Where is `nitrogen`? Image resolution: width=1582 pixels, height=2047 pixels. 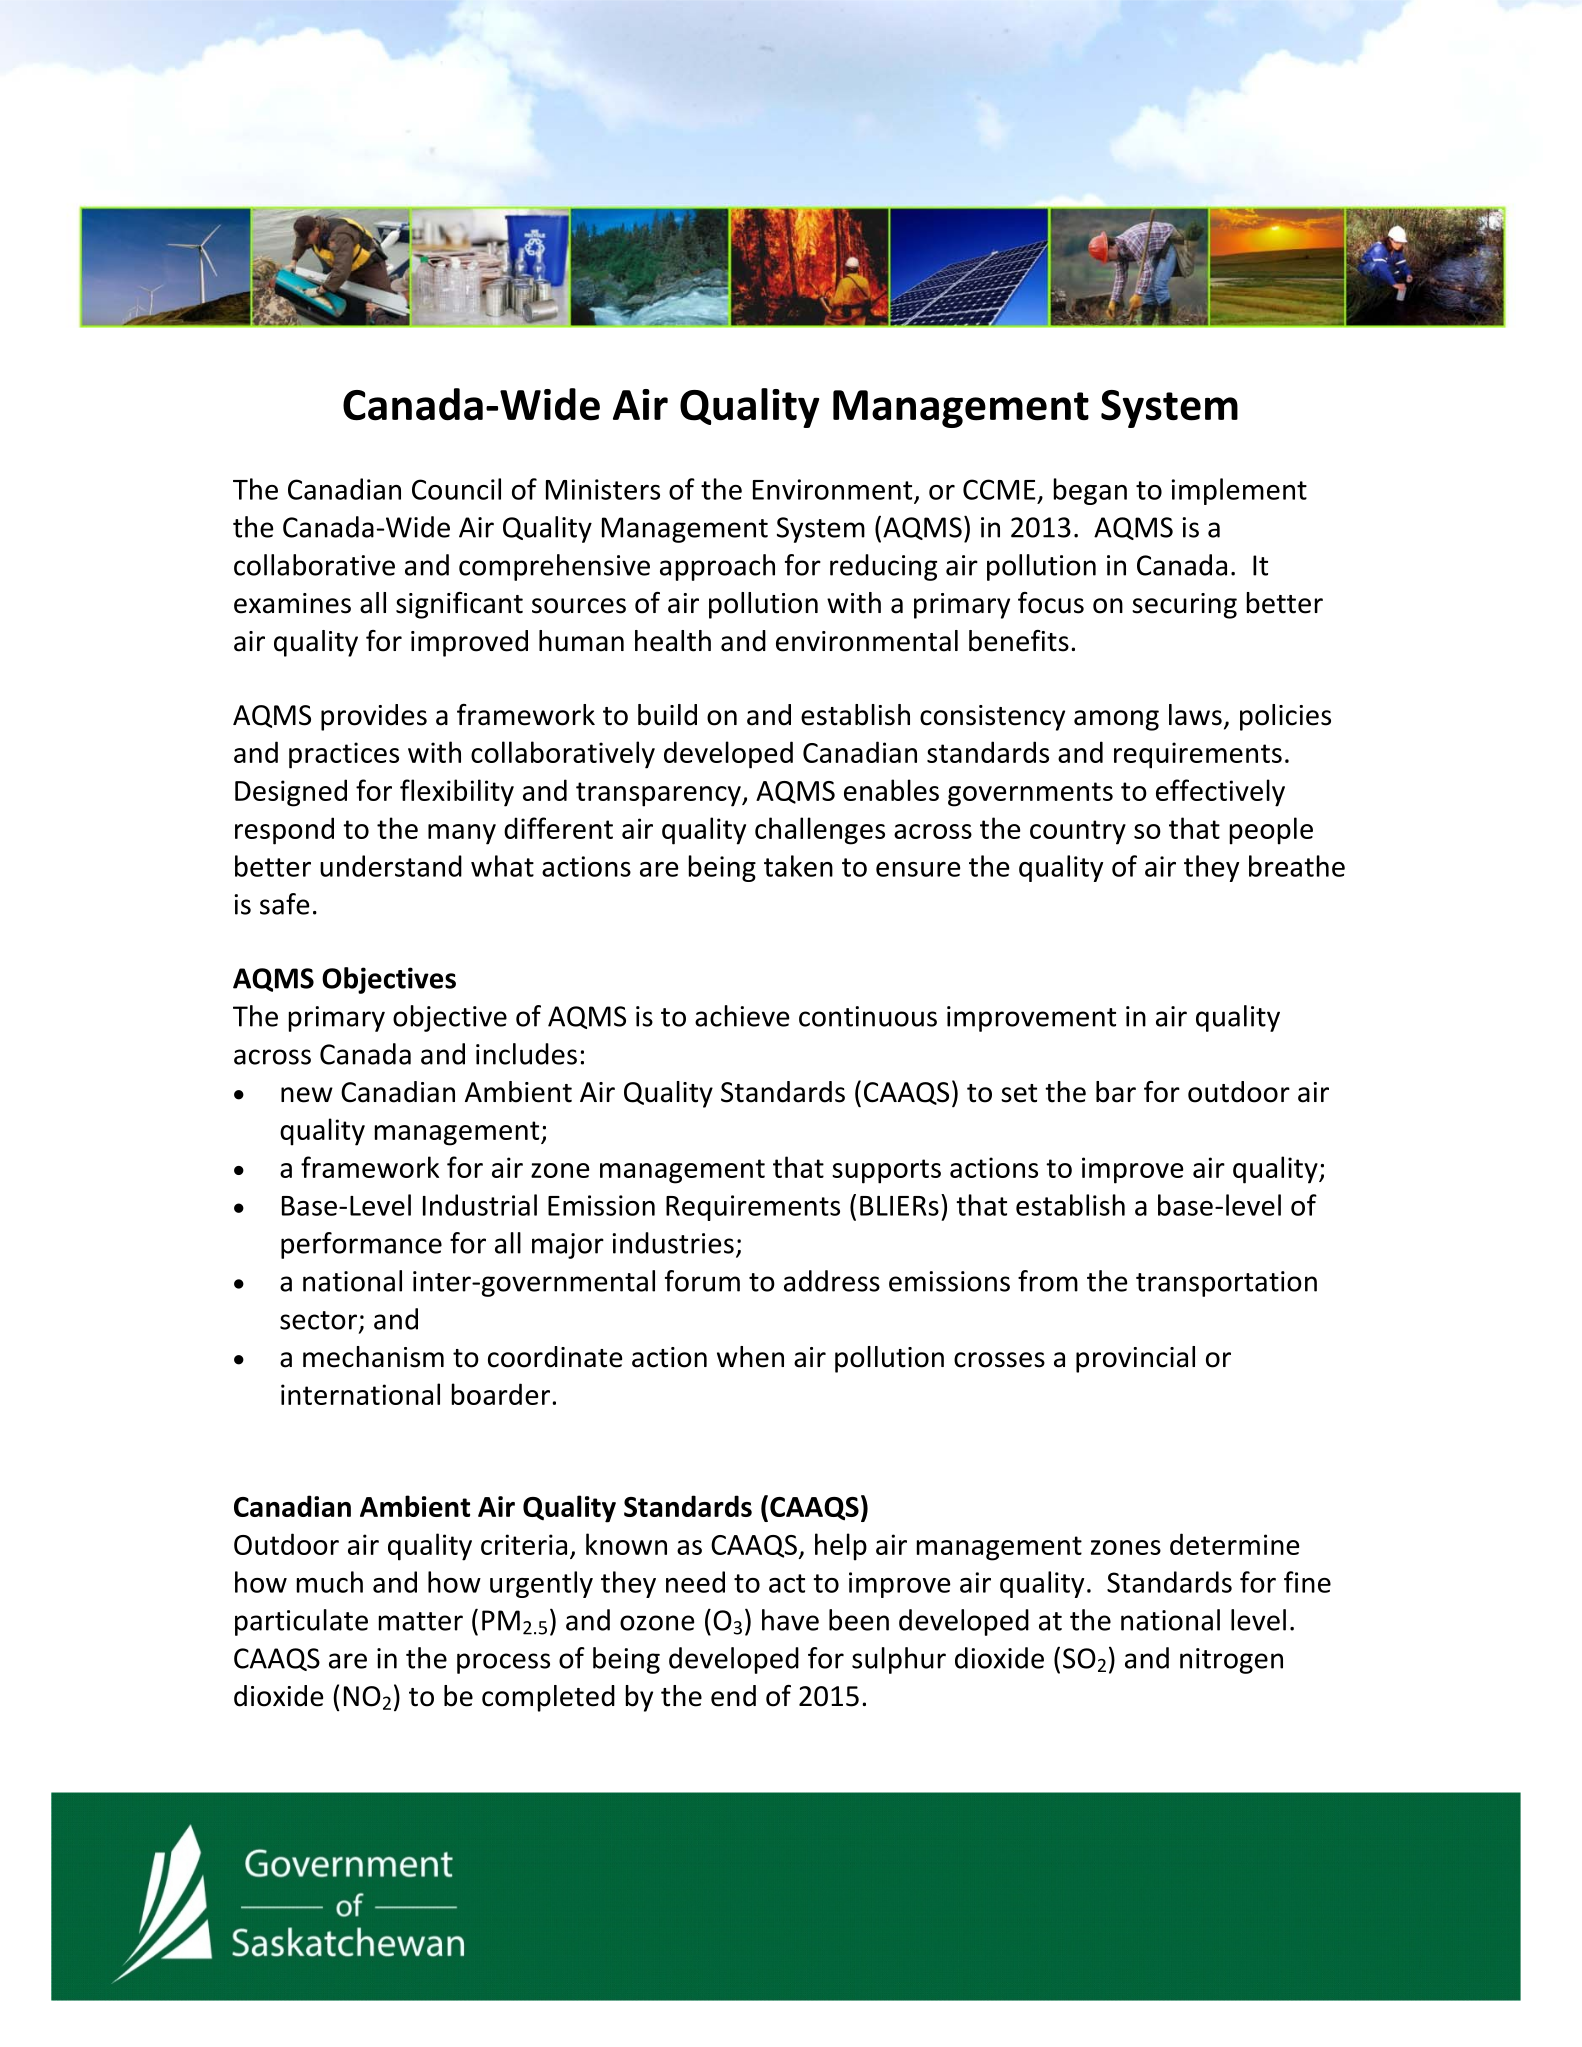
nitrogen is located at coordinates (1231, 1661).
